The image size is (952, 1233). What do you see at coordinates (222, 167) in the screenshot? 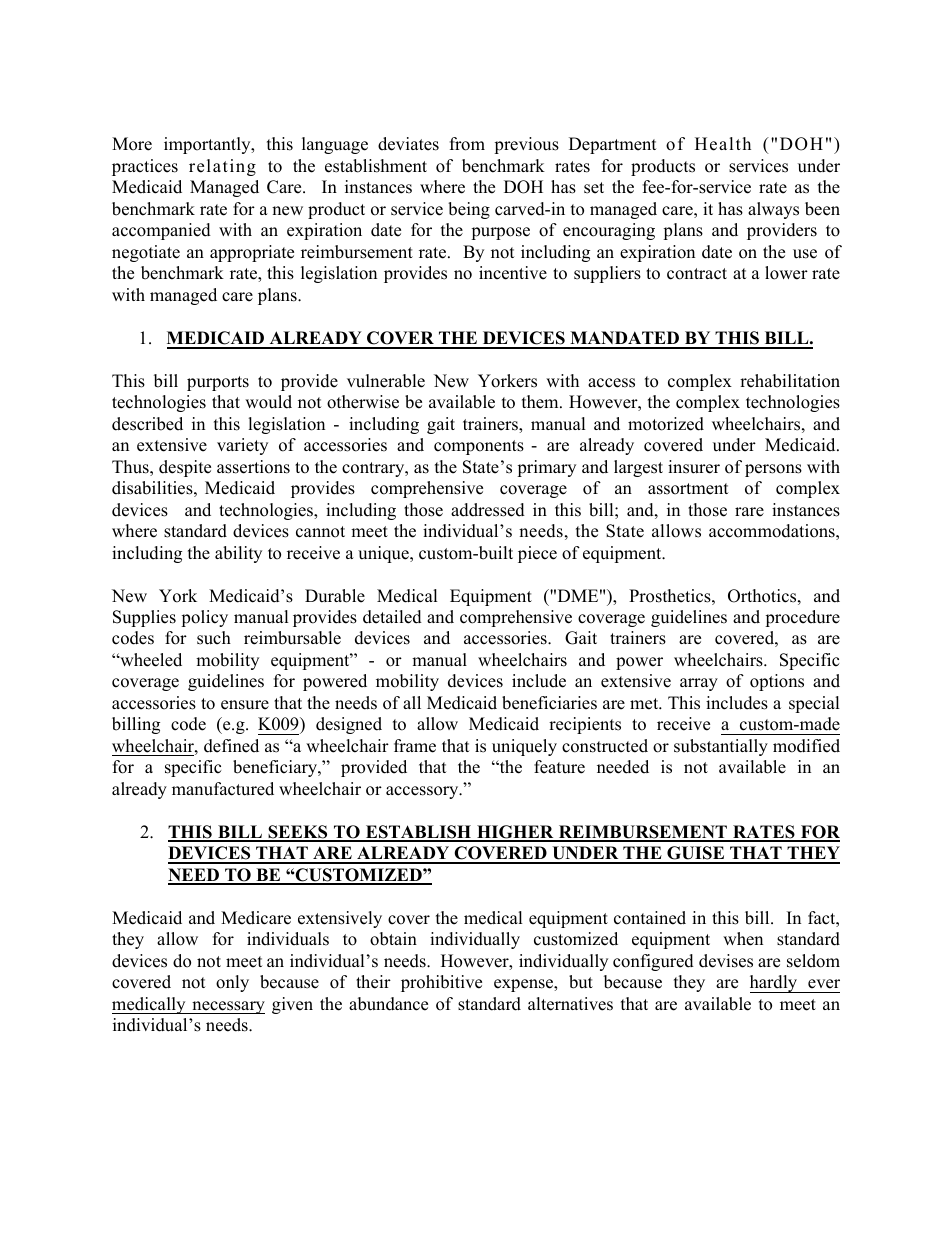
I see `relating` at bounding box center [222, 167].
